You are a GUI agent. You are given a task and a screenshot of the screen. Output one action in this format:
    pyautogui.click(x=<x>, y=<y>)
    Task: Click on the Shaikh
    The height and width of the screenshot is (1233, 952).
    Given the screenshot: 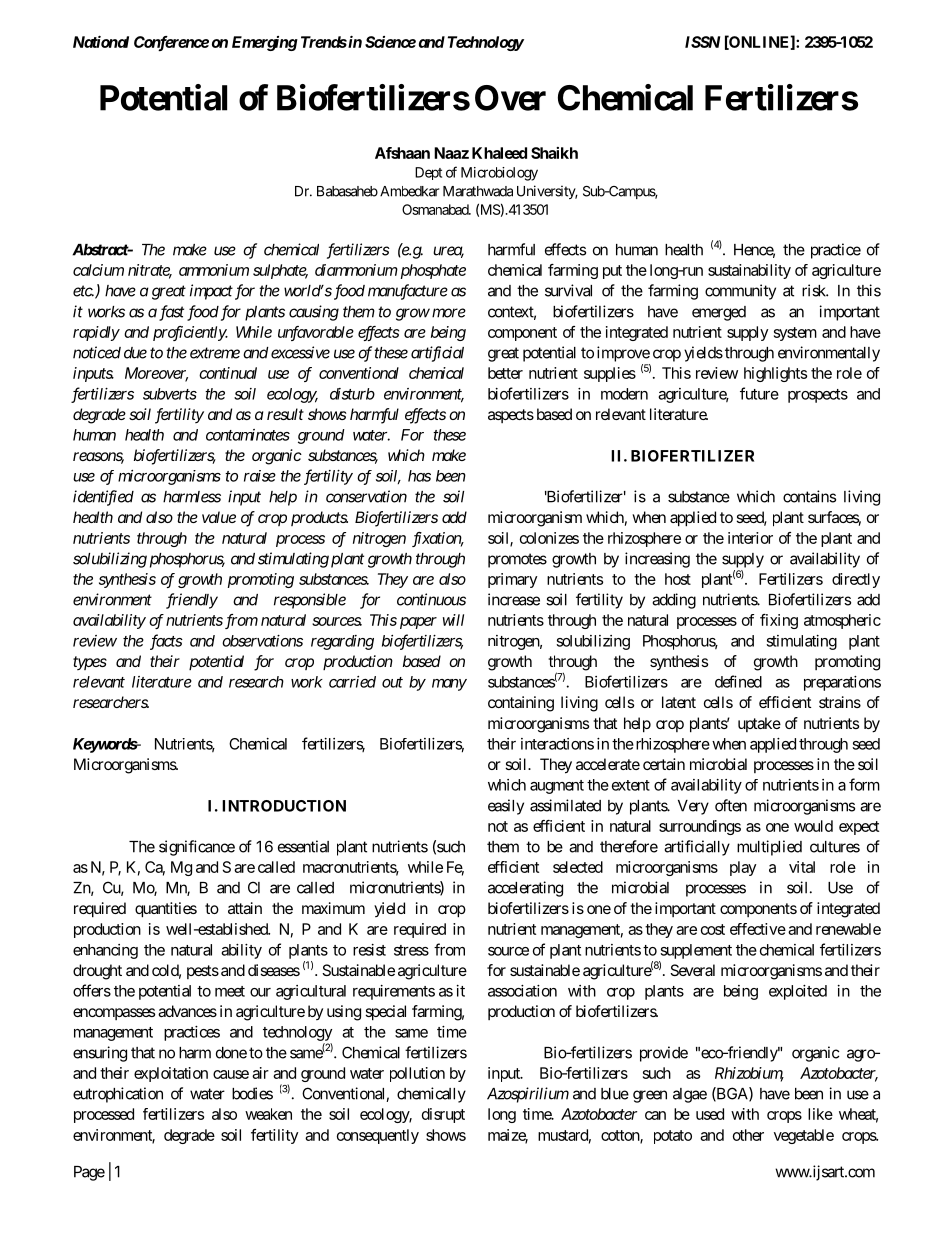 What is the action you would take?
    pyautogui.click(x=554, y=153)
